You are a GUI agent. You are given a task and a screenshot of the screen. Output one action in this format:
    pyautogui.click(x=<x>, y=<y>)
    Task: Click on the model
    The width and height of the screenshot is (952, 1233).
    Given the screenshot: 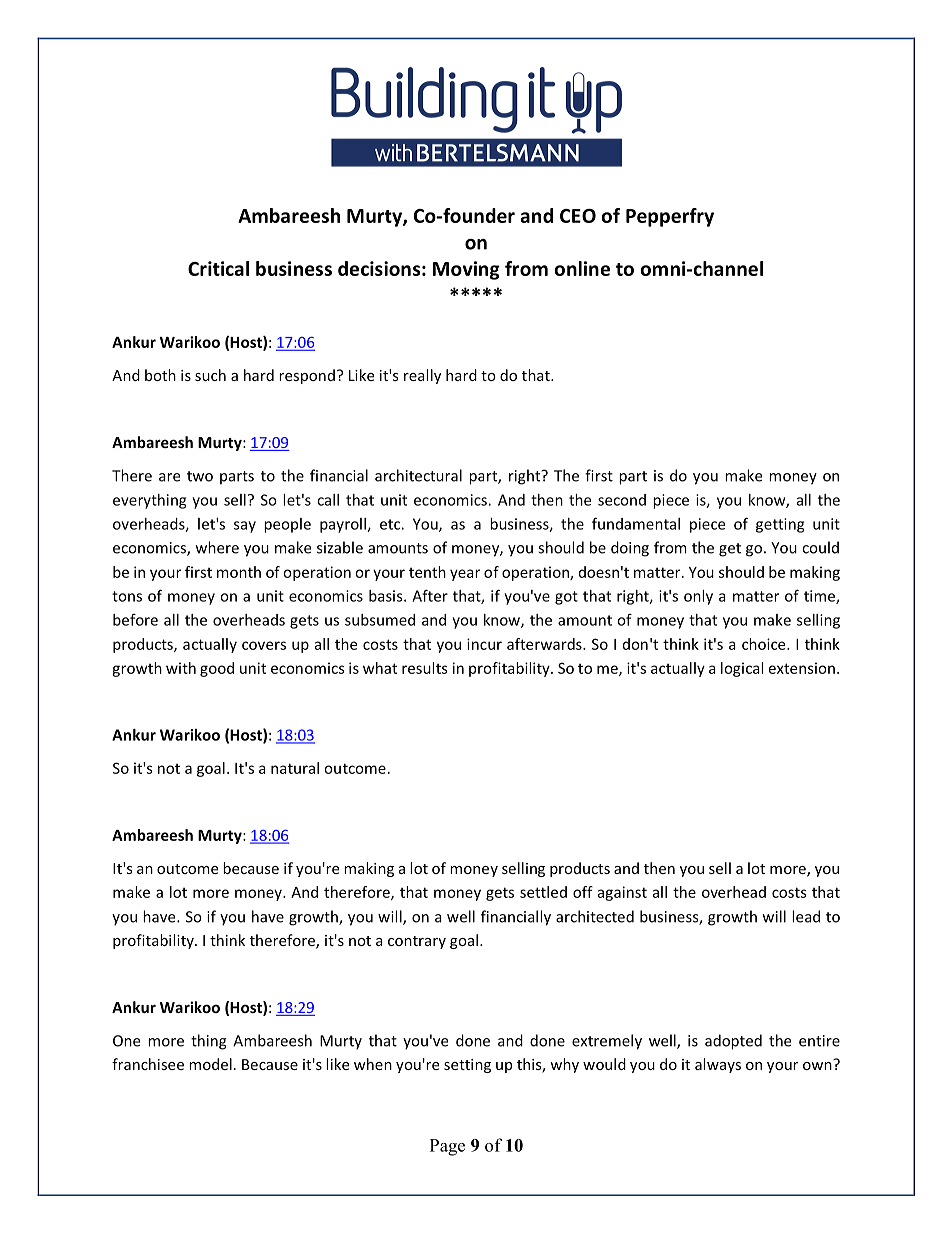 What is the action you would take?
    pyautogui.click(x=210, y=1064)
